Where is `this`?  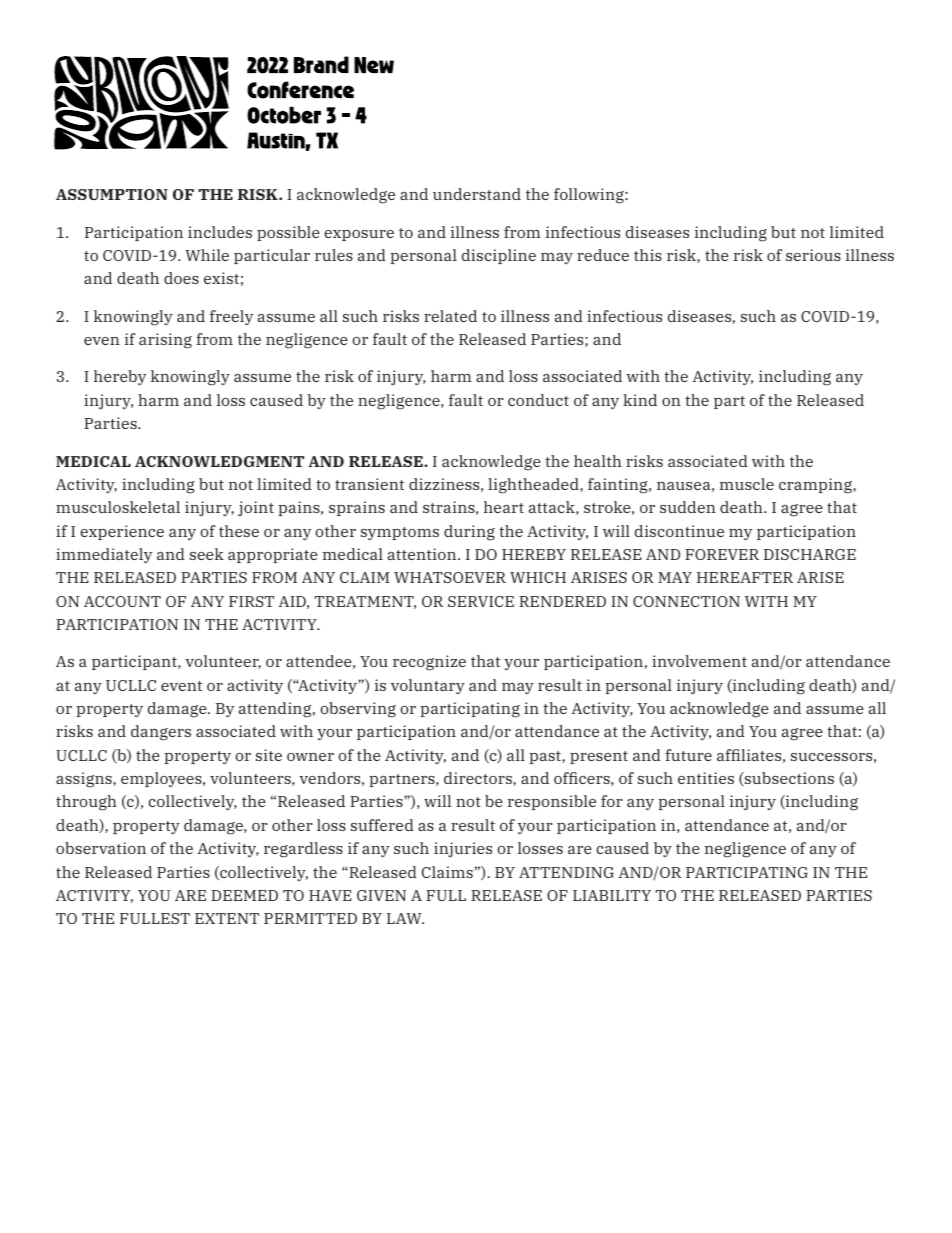 this is located at coordinates (648, 255).
